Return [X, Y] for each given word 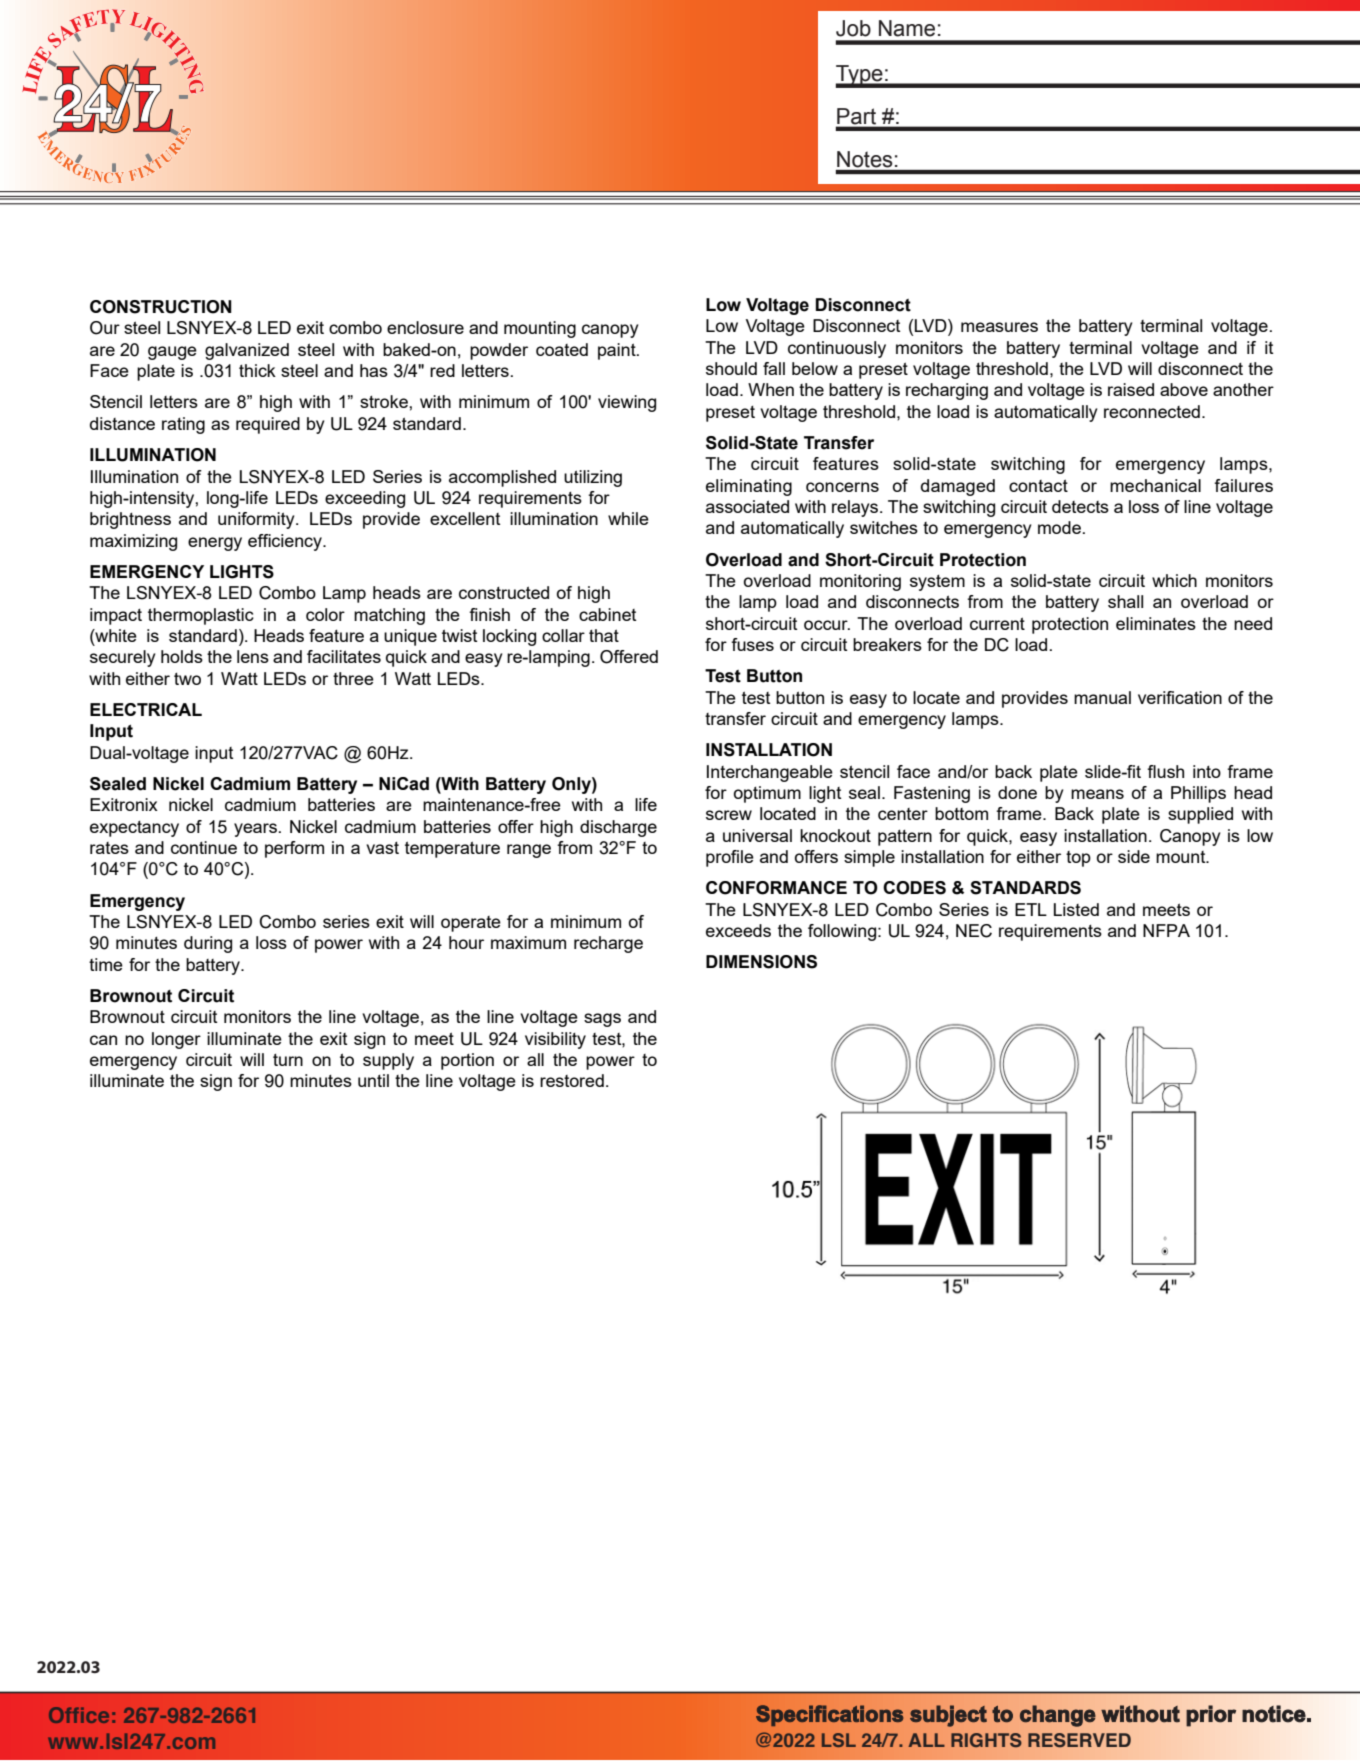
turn [288, 1060]
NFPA [1166, 930]
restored [572, 1080]
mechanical [1155, 485]
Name [907, 28]
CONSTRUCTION [161, 307]
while [628, 518]
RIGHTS [986, 1740]
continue [204, 847]
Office [79, 1715]
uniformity [257, 520]
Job [853, 28]
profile [730, 858]
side [1134, 856]
